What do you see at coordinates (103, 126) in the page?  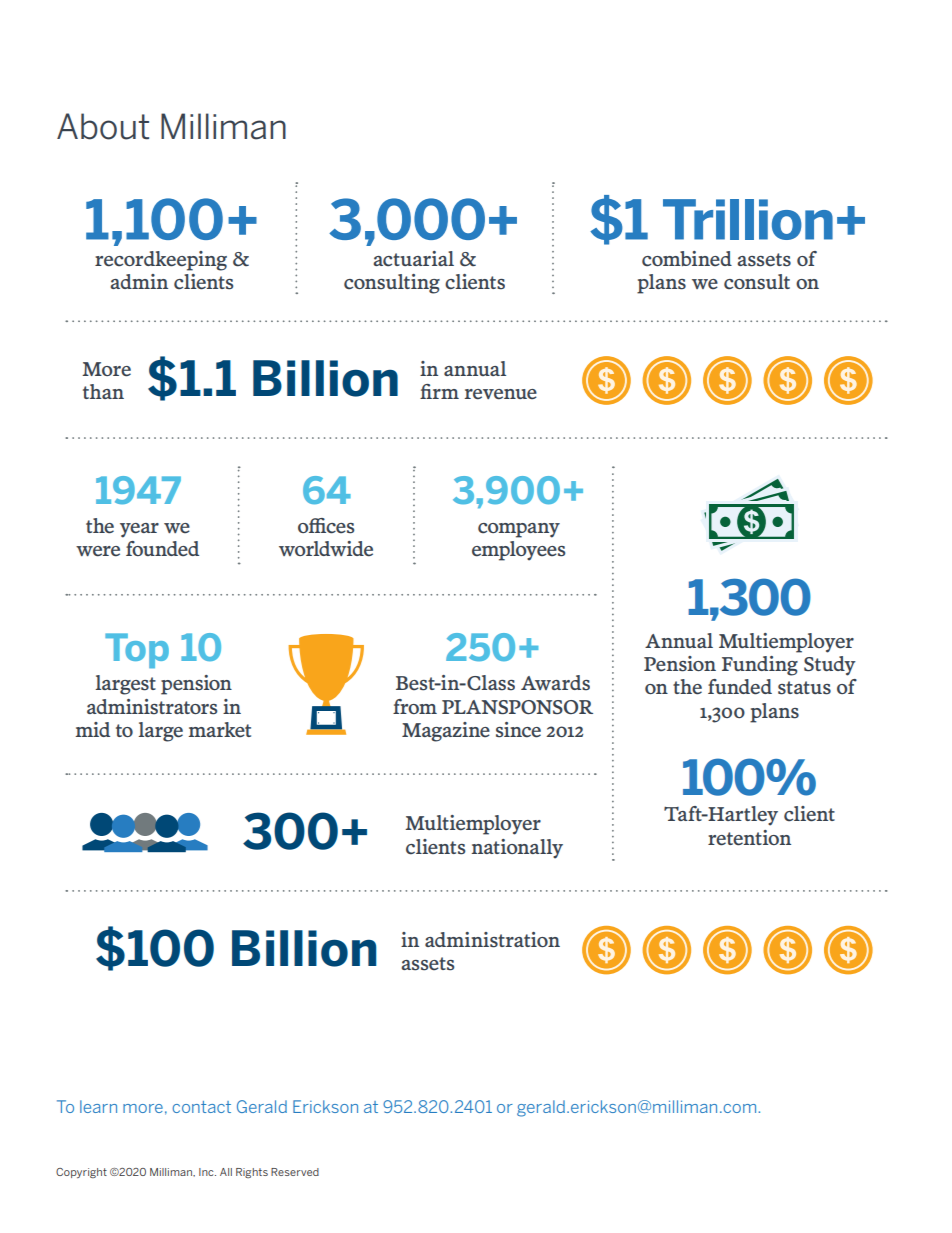 I see `About` at bounding box center [103, 126].
